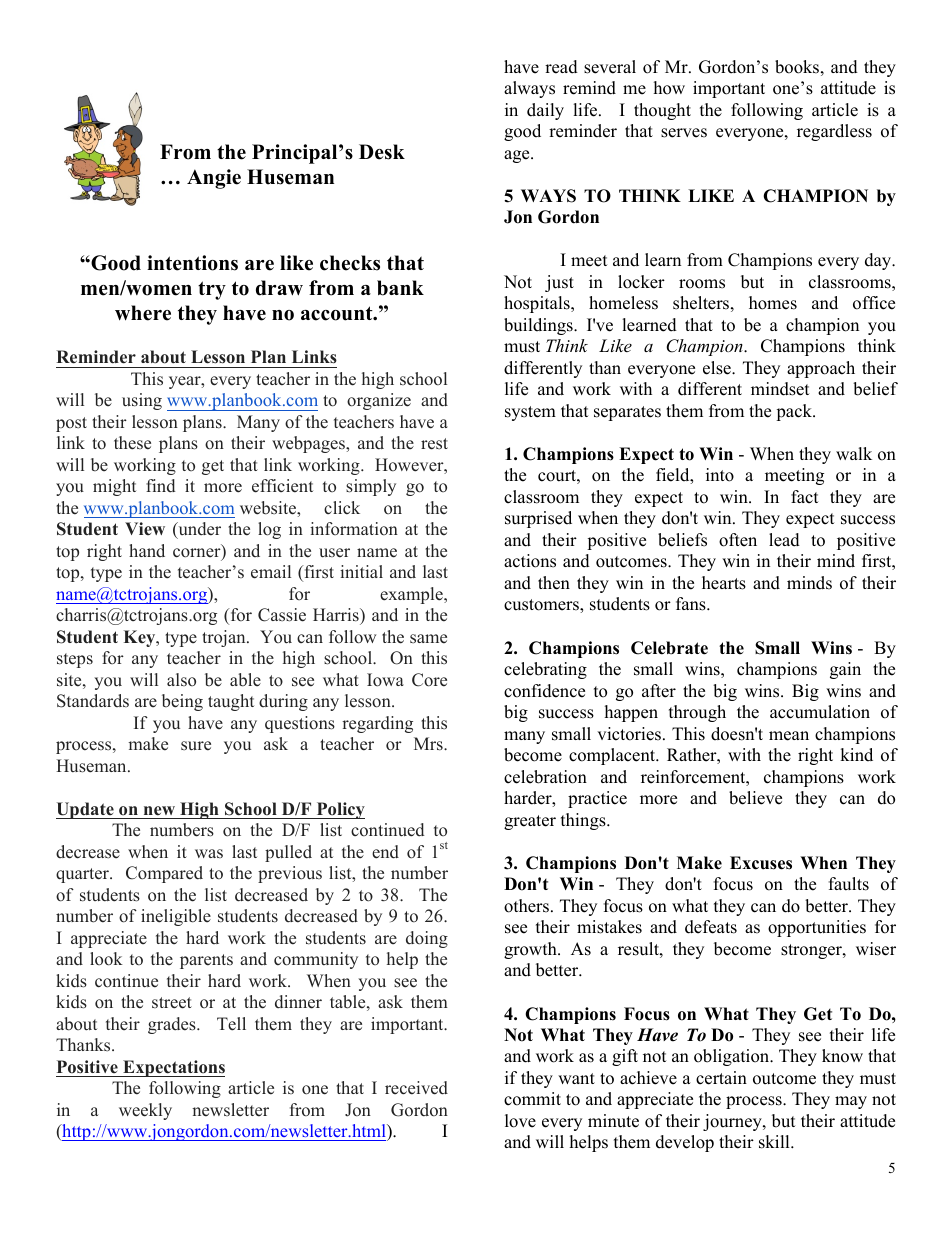  I want to click on daily, so click(545, 111).
